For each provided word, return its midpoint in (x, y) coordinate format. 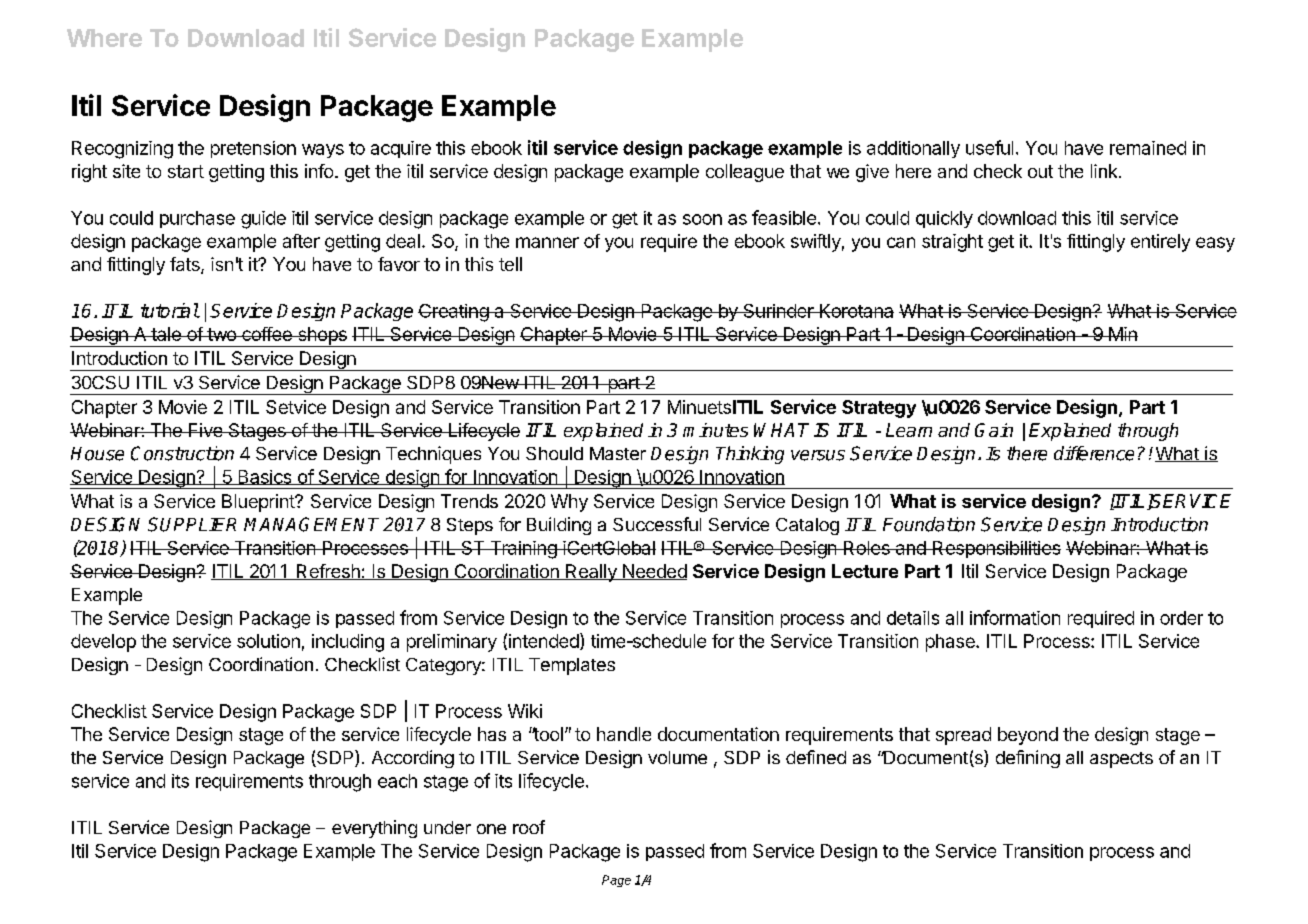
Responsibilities (996, 549)
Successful (657, 524)
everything (374, 829)
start (186, 171)
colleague (745, 173)
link (1105, 171)
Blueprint (259, 503)
